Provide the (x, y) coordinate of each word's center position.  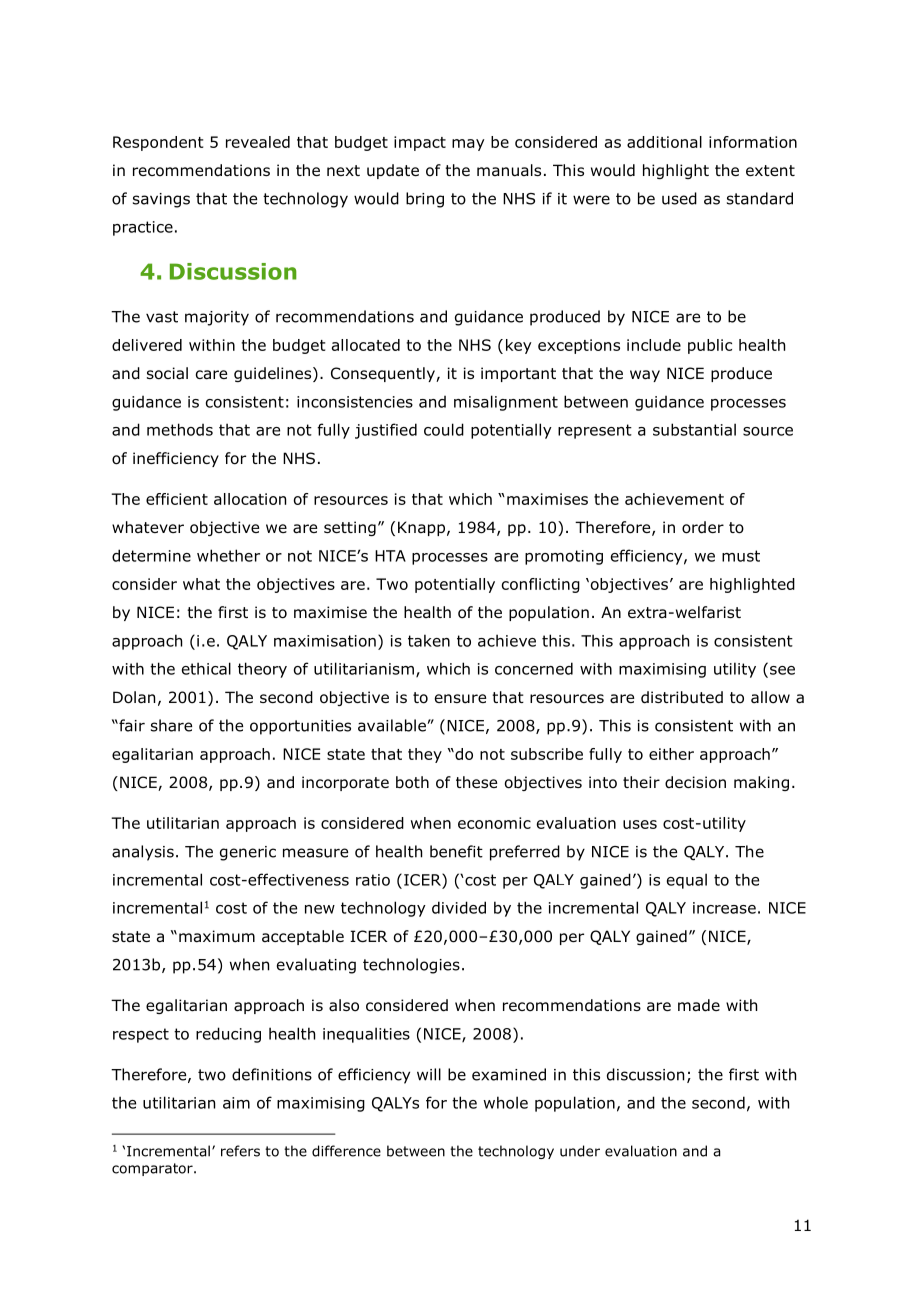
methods (180, 429)
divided (459, 907)
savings (161, 200)
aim (236, 1103)
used (679, 198)
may (468, 145)
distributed (682, 697)
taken (429, 640)
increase (724, 908)
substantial (694, 429)
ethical (206, 668)
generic (248, 853)
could (444, 429)
